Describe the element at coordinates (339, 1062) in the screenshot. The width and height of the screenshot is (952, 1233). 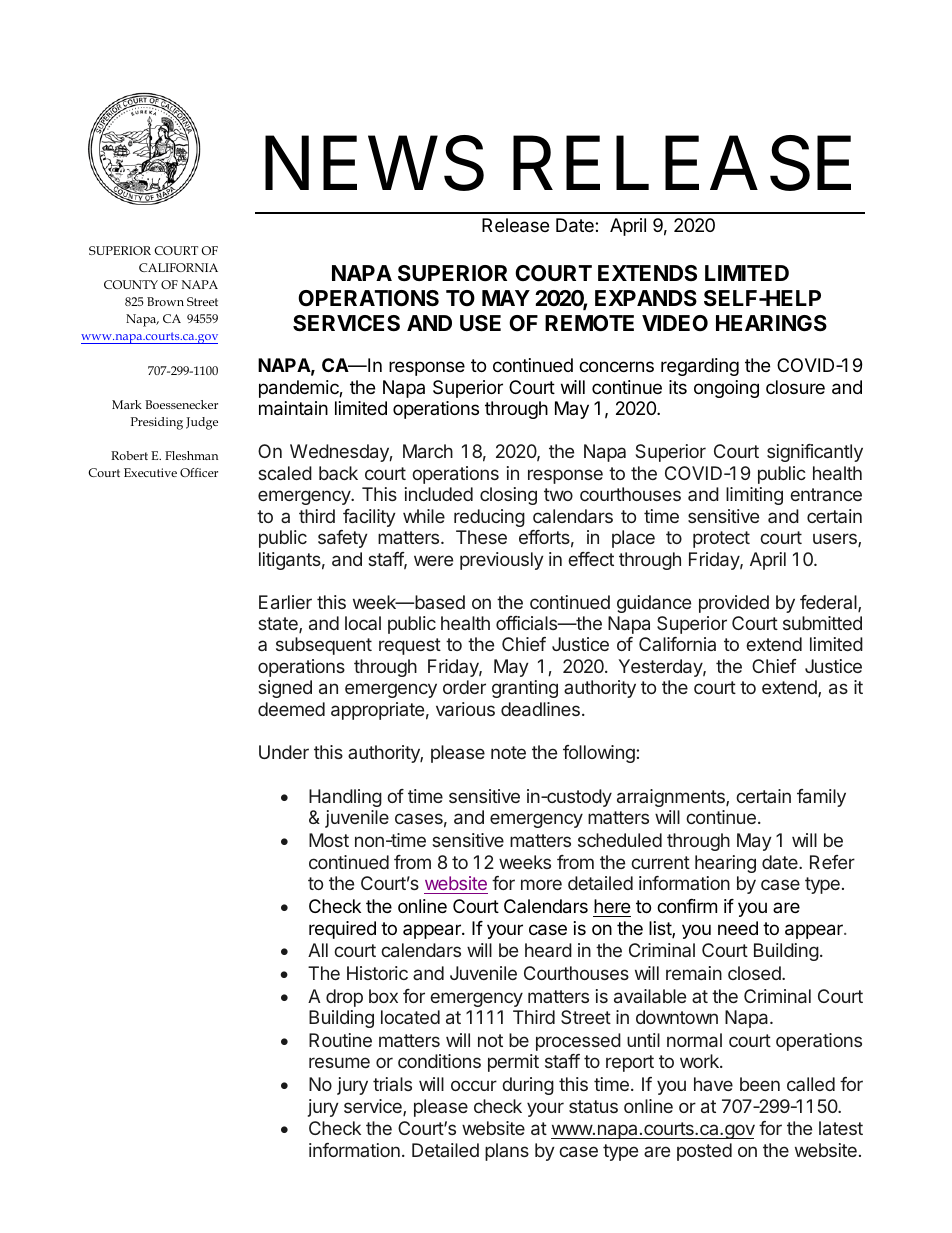
I see `resume` at that location.
